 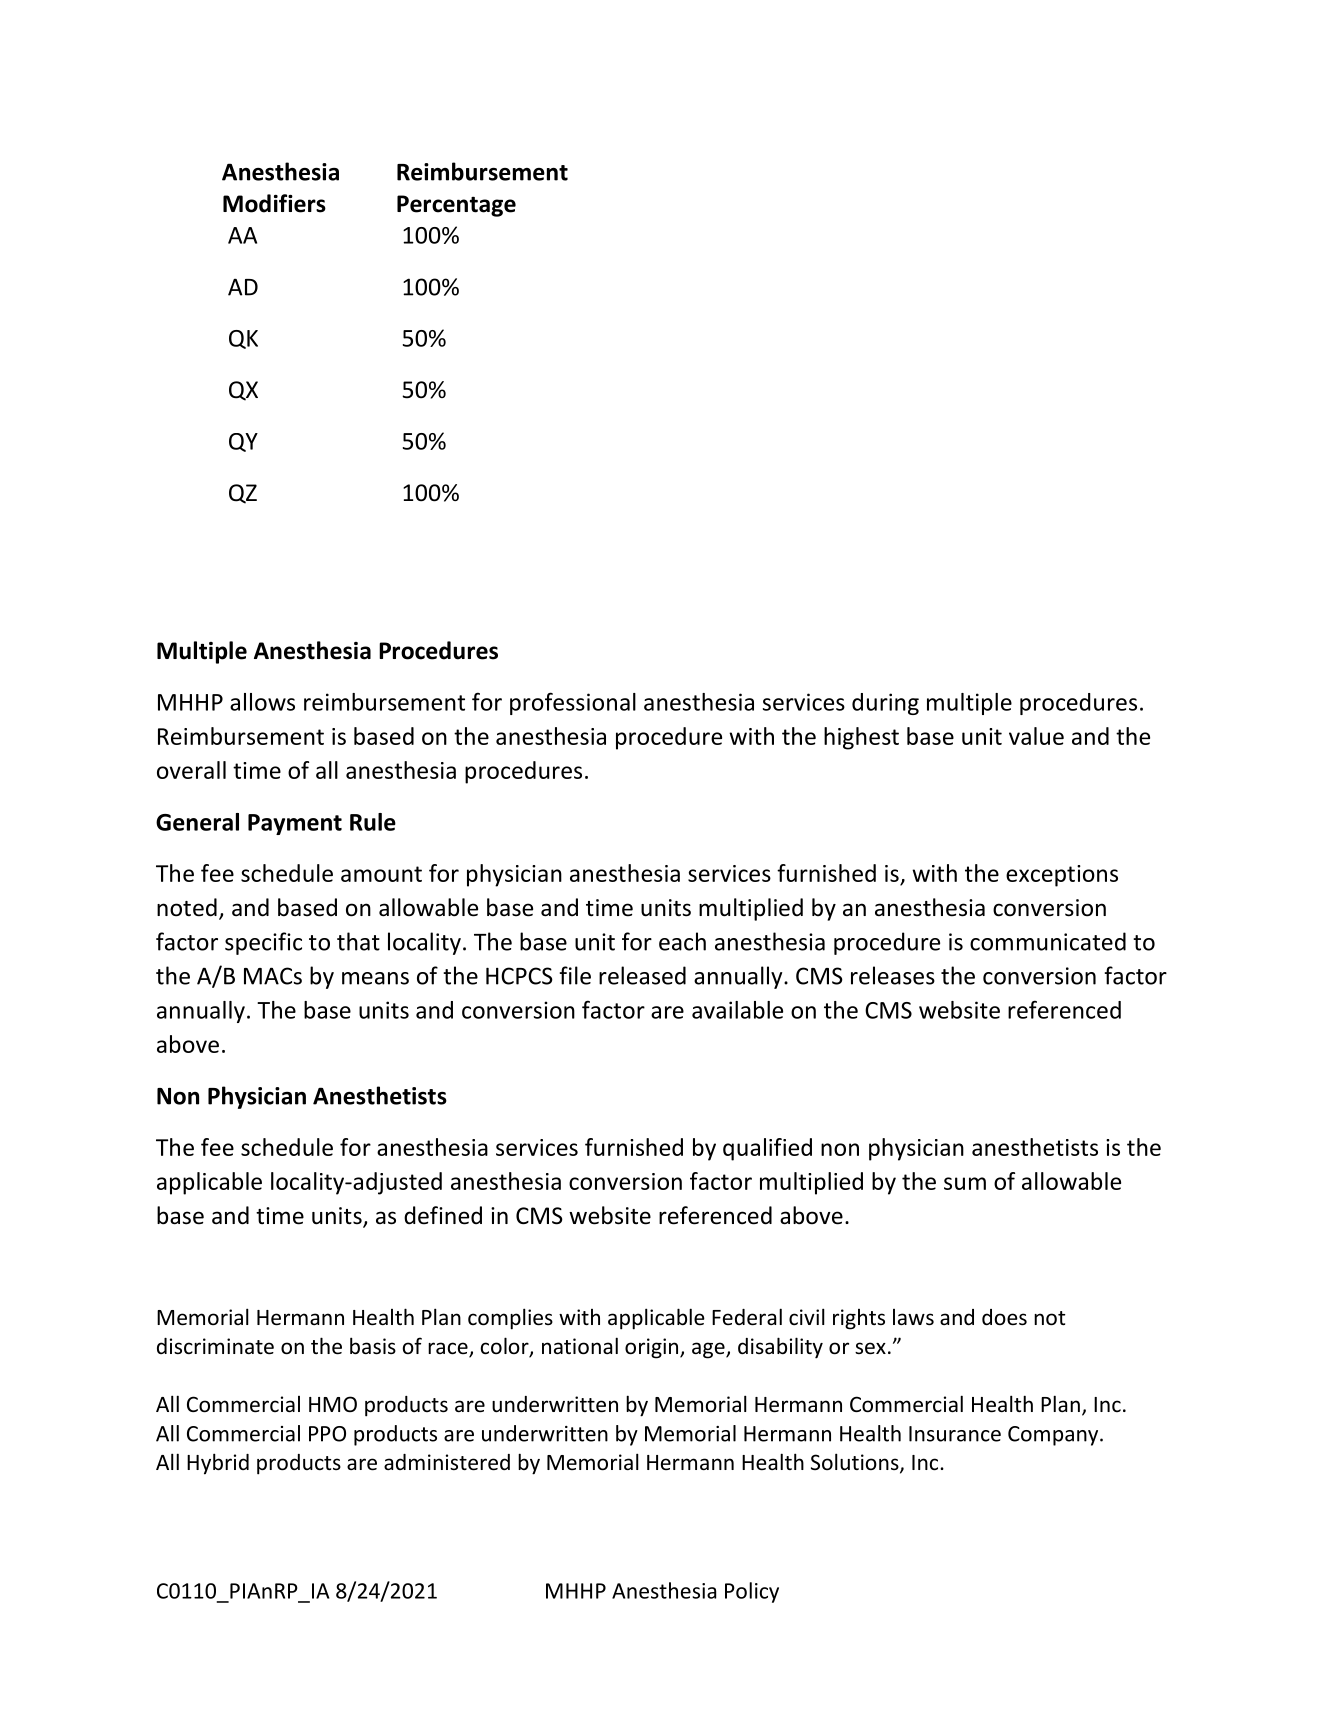 What do you see at coordinates (752, 1592) in the screenshot?
I see `Policy` at bounding box center [752, 1592].
